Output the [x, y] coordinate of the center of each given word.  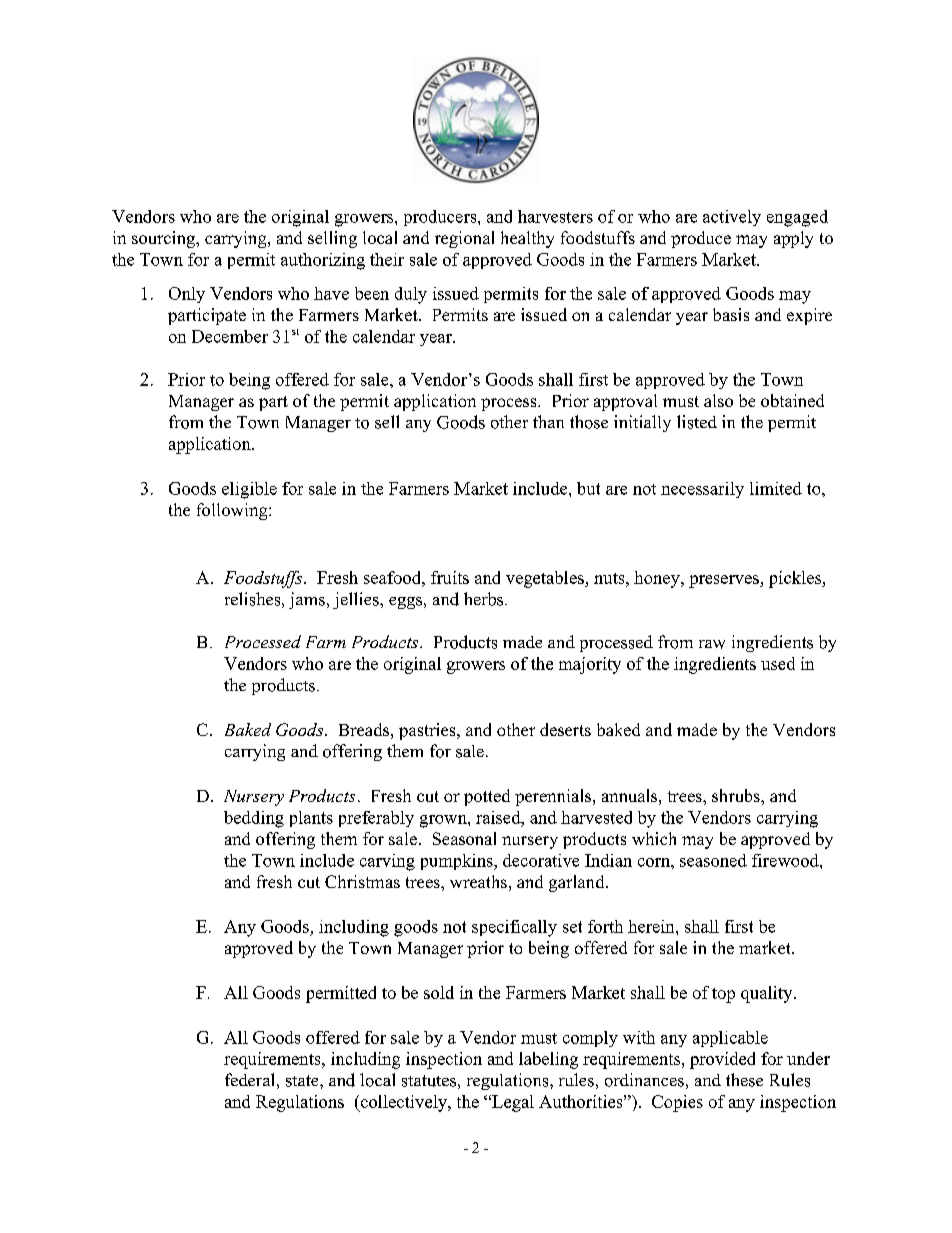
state [303, 1081]
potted [487, 797]
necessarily [702, 490]
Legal [512, 1103]
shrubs [737, 795]
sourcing [164, 239]
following [233, 511]
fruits [450, 577]
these [744, 1080]
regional [464, 239]
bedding [254, 819]
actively [732, 218]
